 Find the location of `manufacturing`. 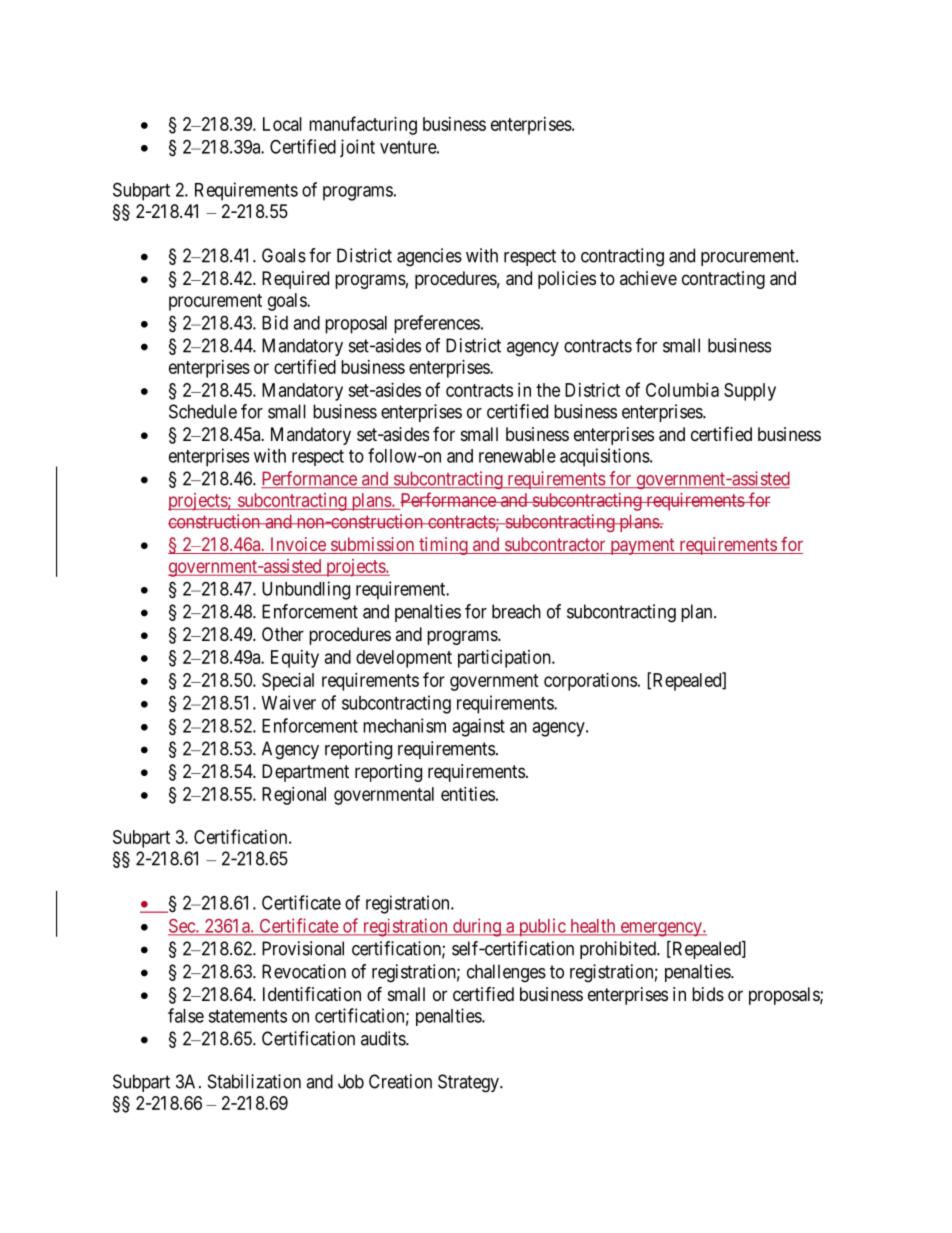

manufacturing is located at coordinates (363, 125).
